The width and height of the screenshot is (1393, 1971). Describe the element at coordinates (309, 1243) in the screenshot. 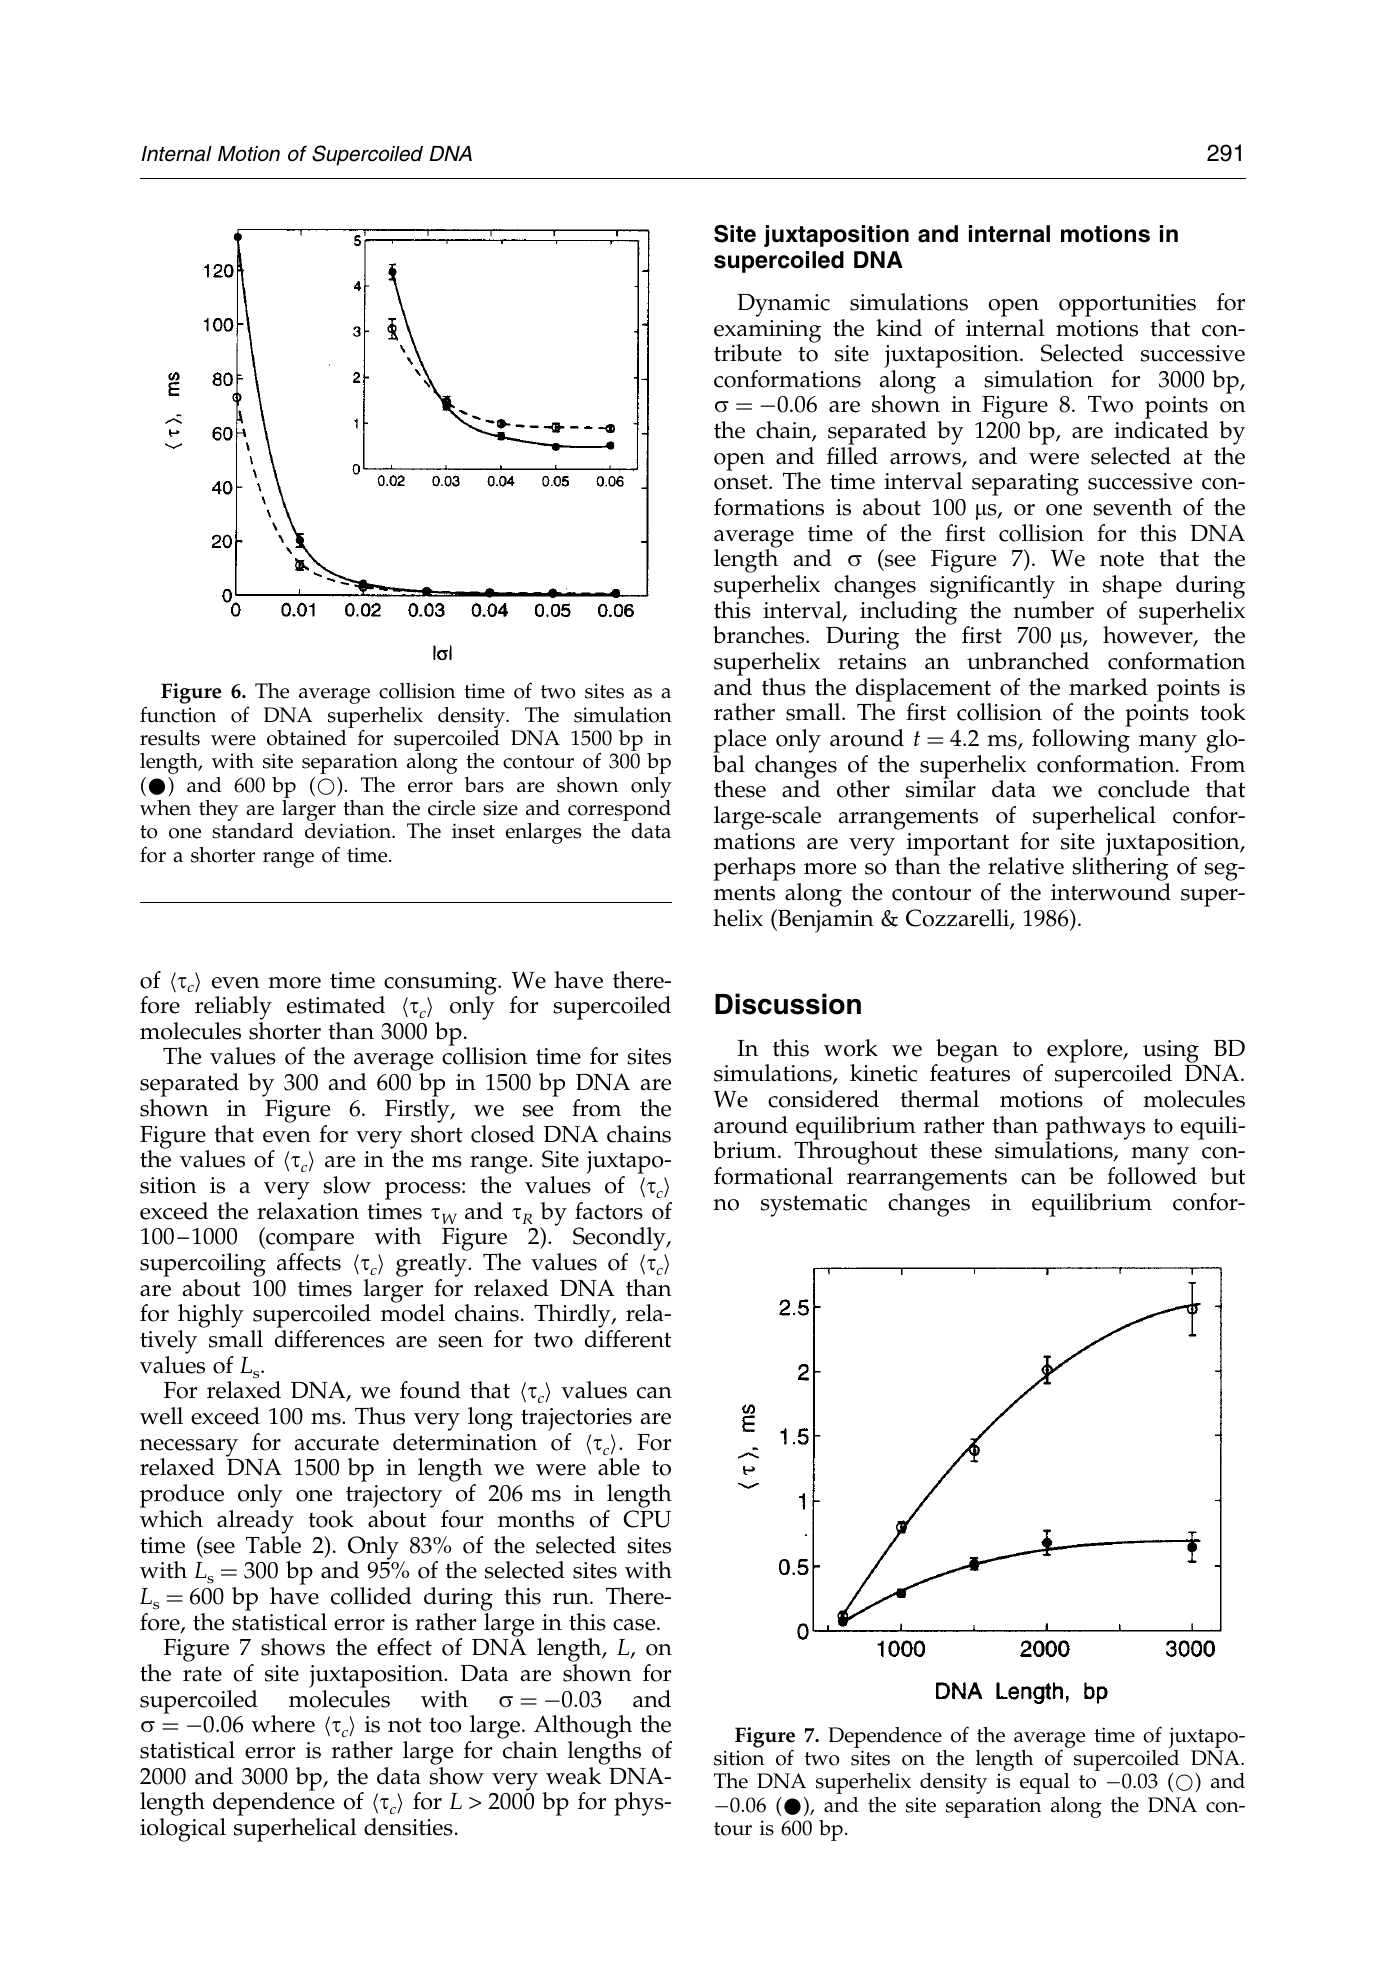

I see `compare` at that location.
